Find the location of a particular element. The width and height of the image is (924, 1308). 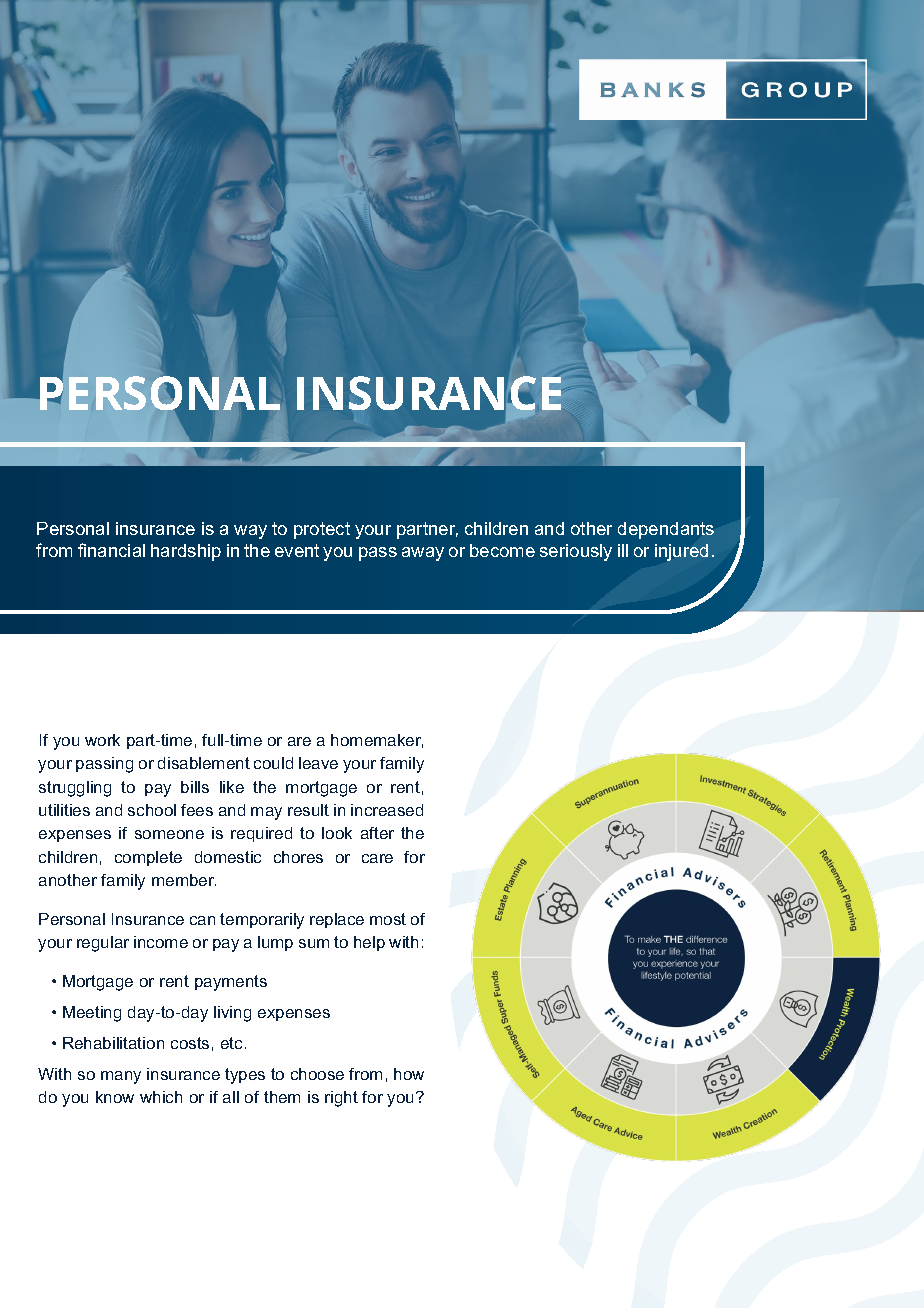

how is located at coordinates (409, 1074).
